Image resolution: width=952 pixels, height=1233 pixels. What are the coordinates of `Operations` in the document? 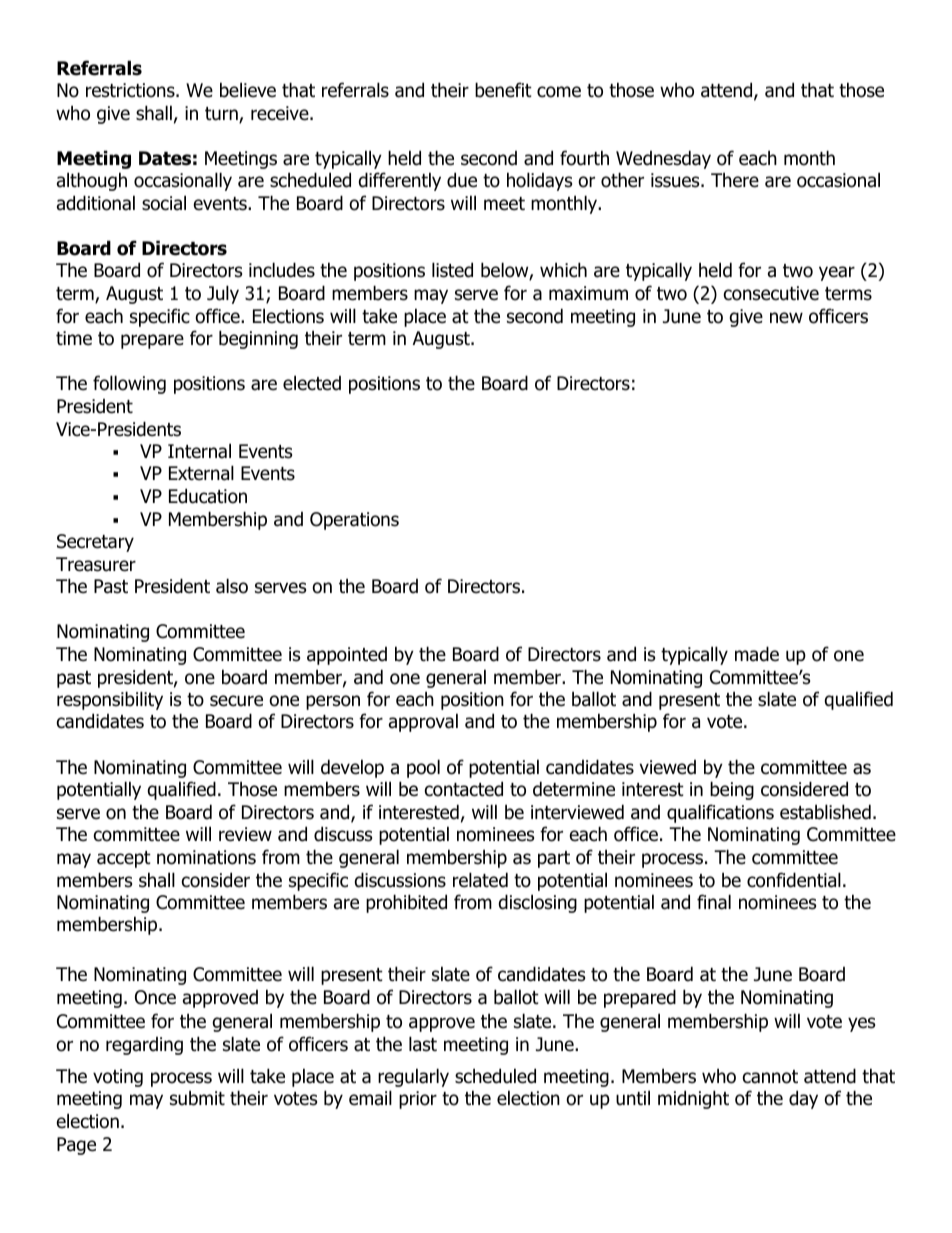 It's located at (354, 521).
